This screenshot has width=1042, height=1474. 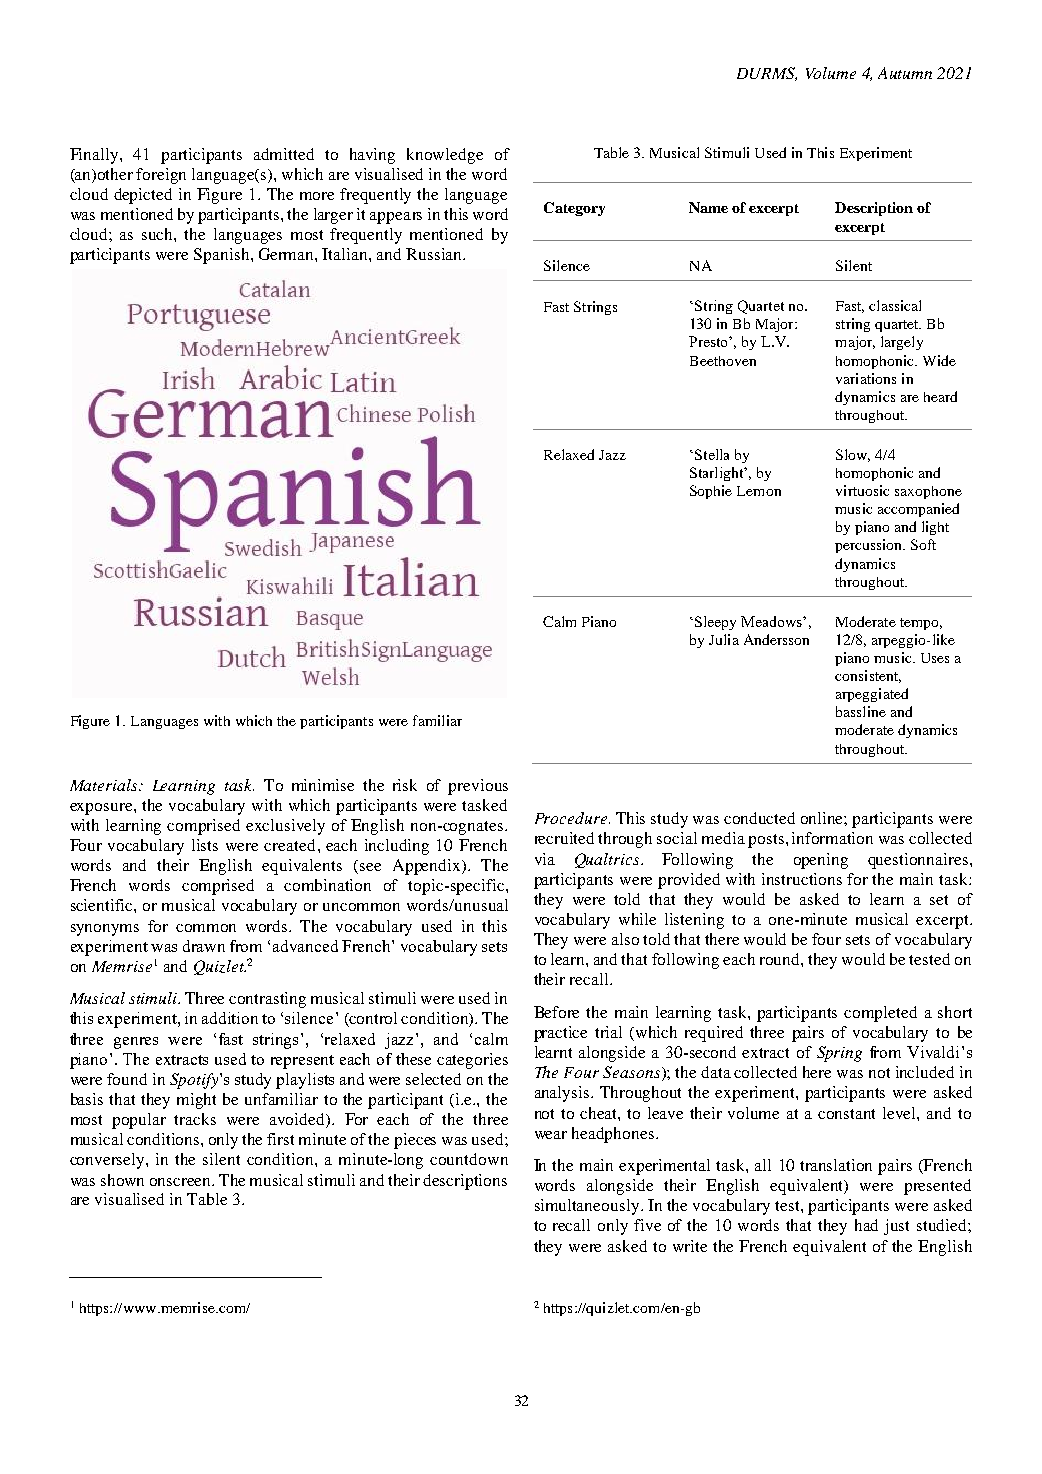 I want to click on shown, so click(x=122, y=1180).
